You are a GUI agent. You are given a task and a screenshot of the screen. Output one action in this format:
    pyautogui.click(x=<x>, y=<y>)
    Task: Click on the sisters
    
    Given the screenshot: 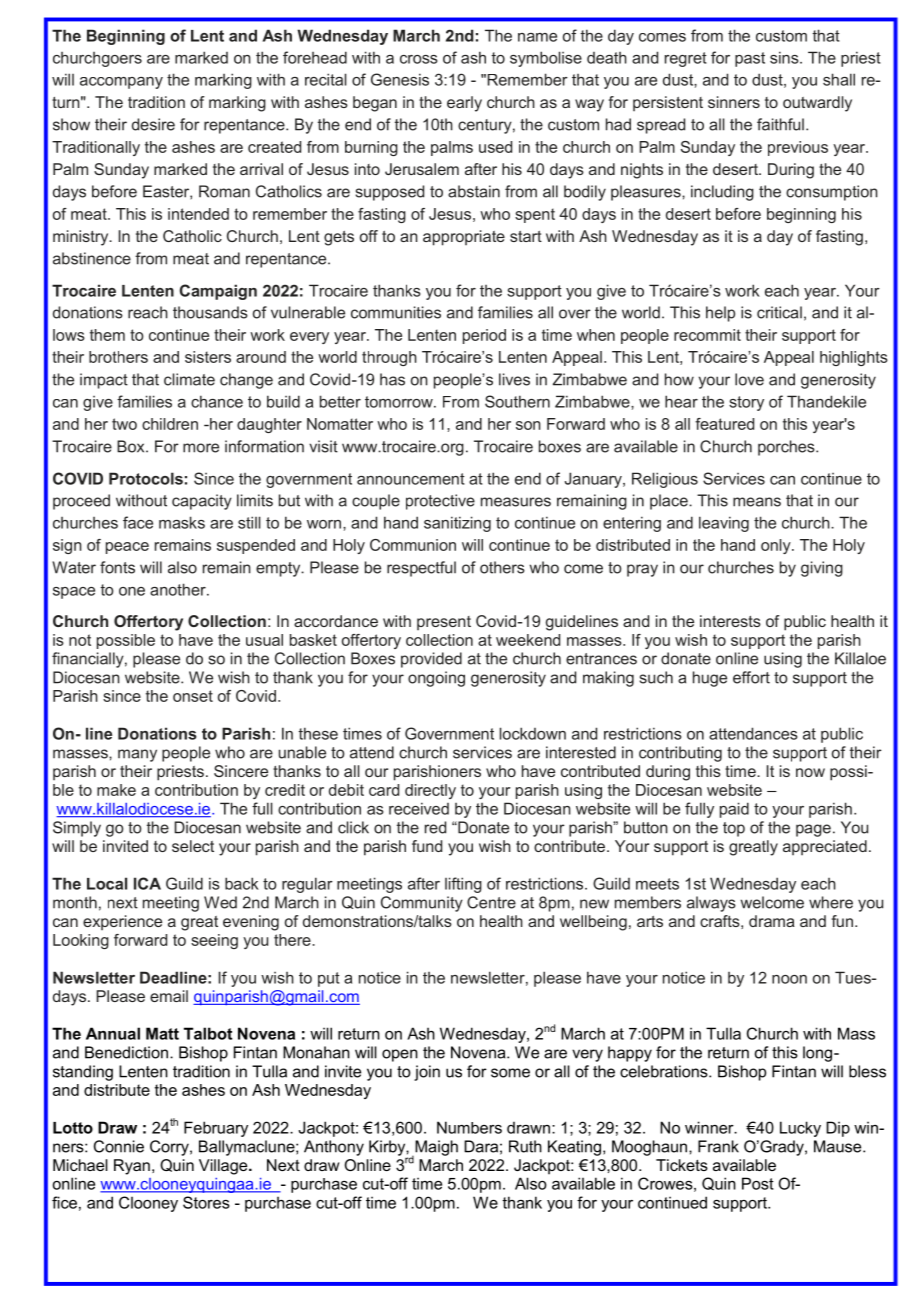 What is the action you would take?
    pyautogui.click(x=208, y=357)
